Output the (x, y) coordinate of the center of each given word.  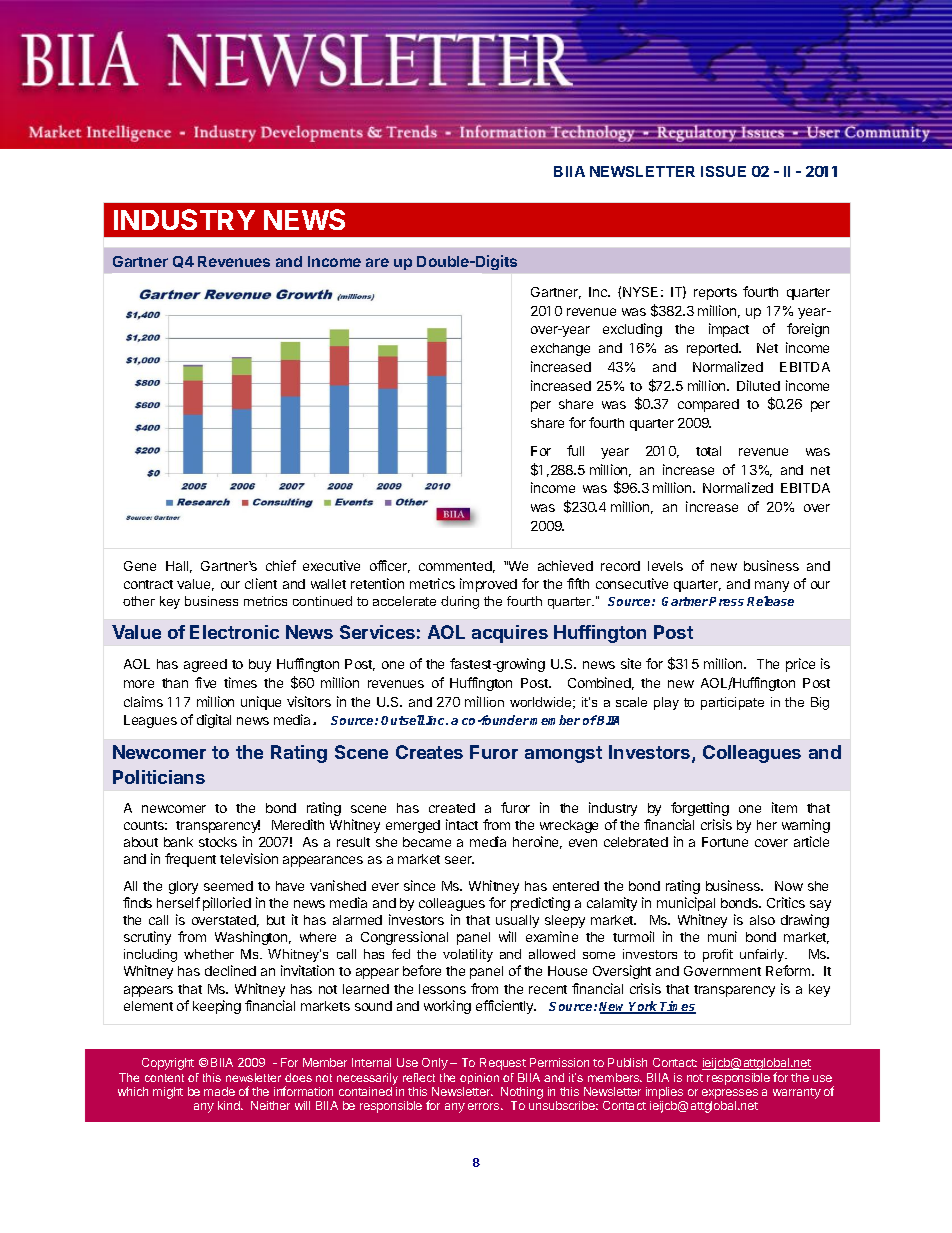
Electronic (234, 632)
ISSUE (723, 171)
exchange (560, 349)
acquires (510, 634)
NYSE (640, 292)
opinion (479, 1078)
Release (770, 601)
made (219, 1091)
